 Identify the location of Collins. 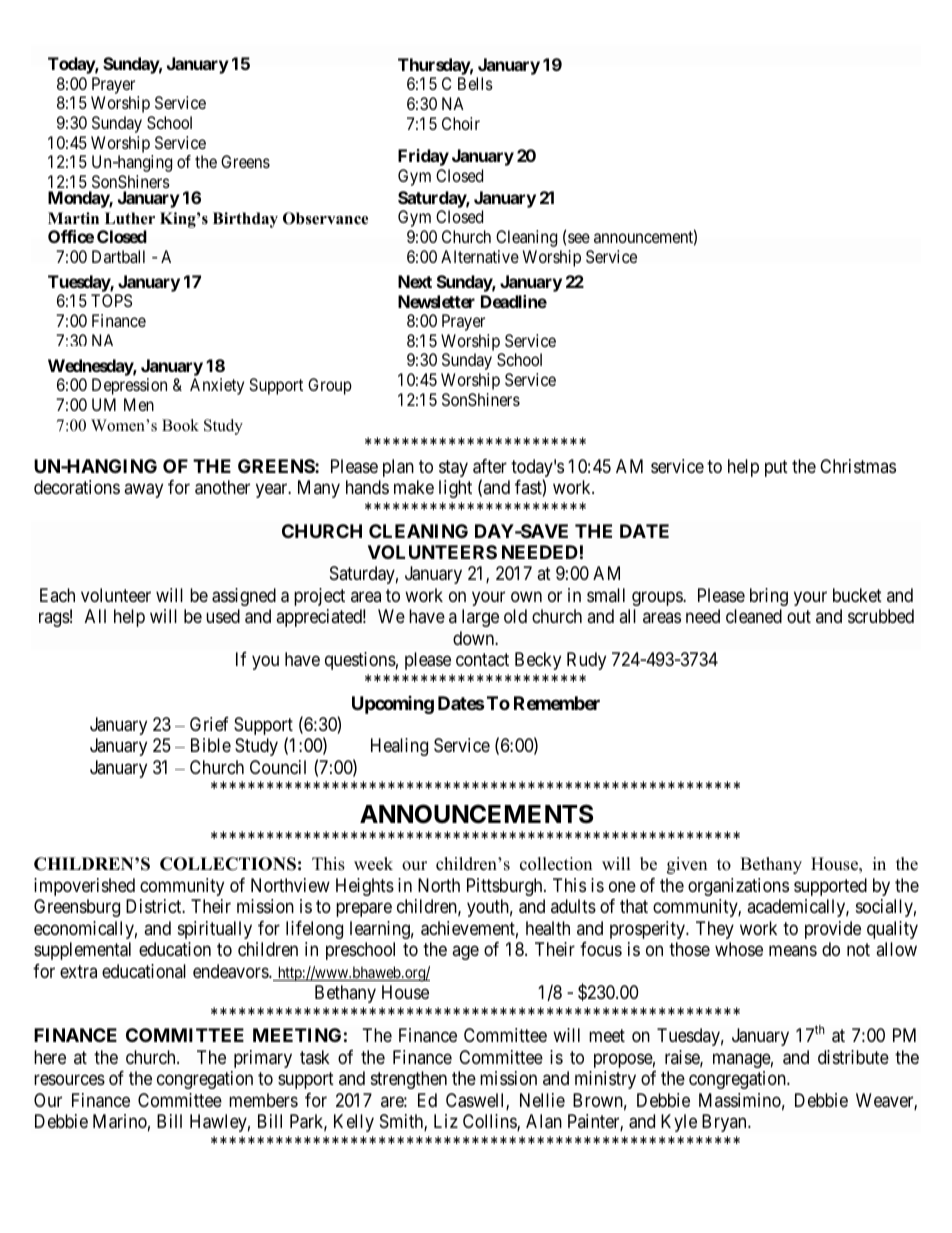
(490, 1122).
